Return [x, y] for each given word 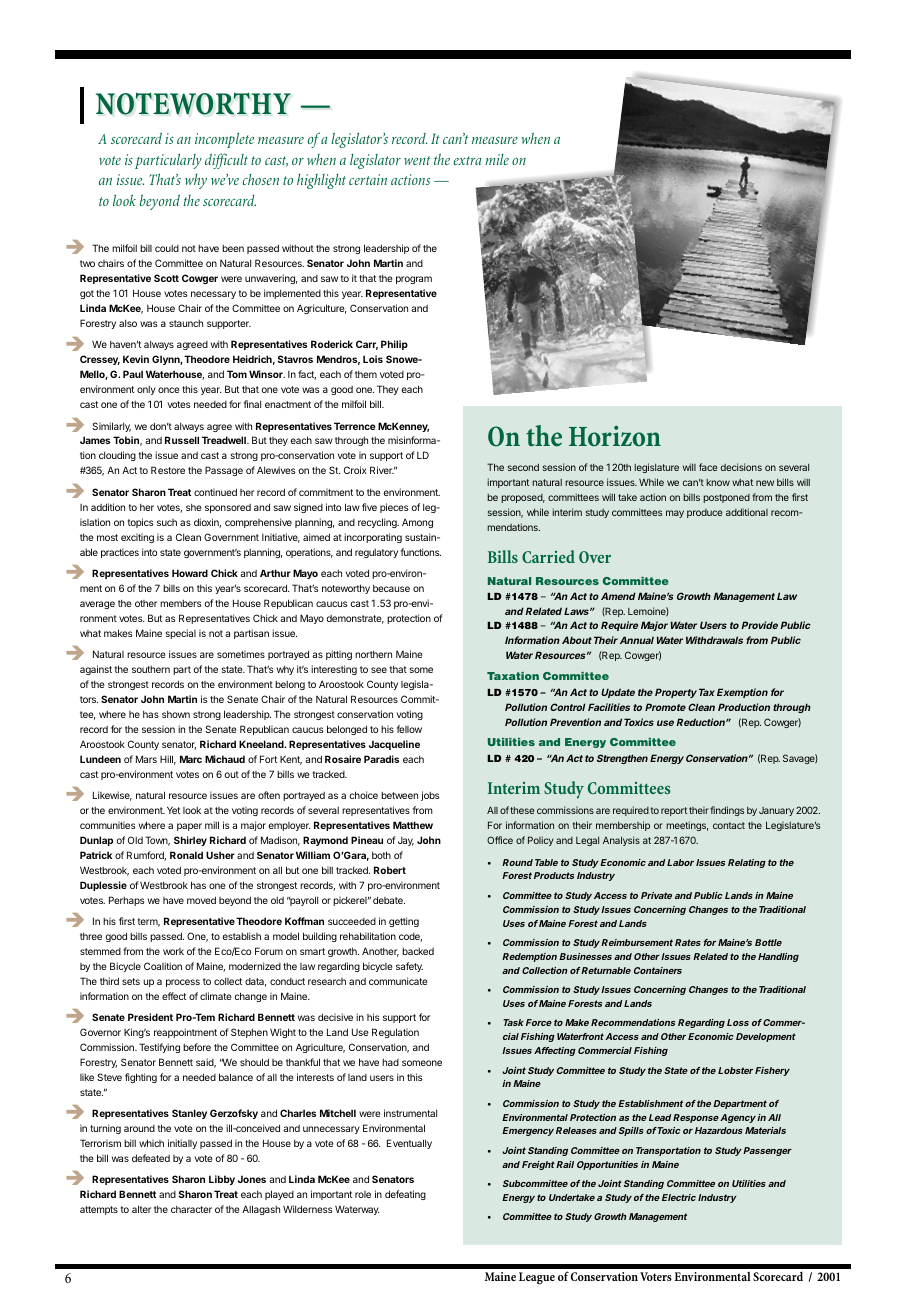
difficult [226, 161]
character [191, 1209]
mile [497, 159]
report [674, 811]
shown [176, 714]
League [537, 1278]
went [417, 160]
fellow [409, 729]
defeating [405, 1195]
